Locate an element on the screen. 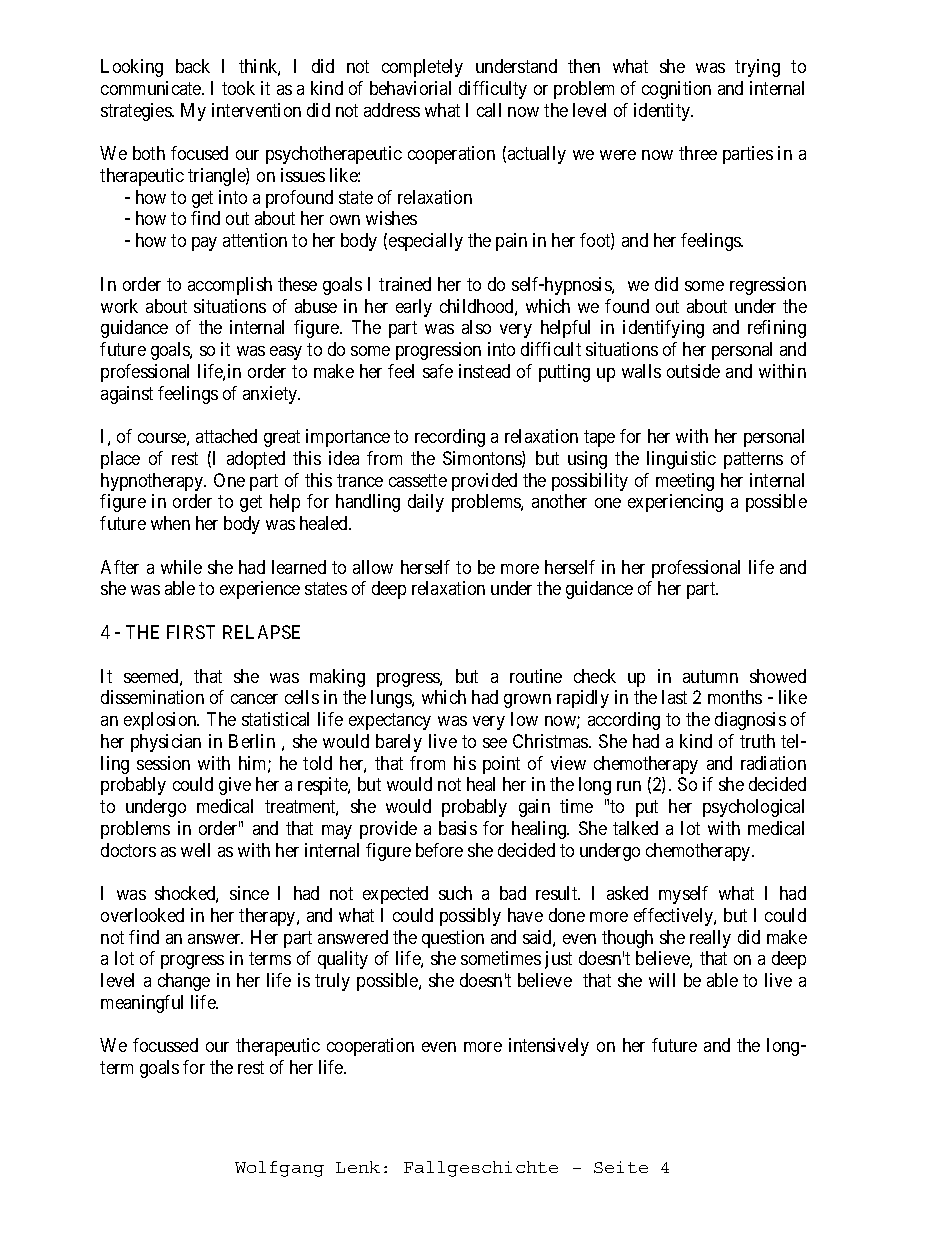 This screenshot has width=952, height=1233. well is located at coordinates (195, 850).
